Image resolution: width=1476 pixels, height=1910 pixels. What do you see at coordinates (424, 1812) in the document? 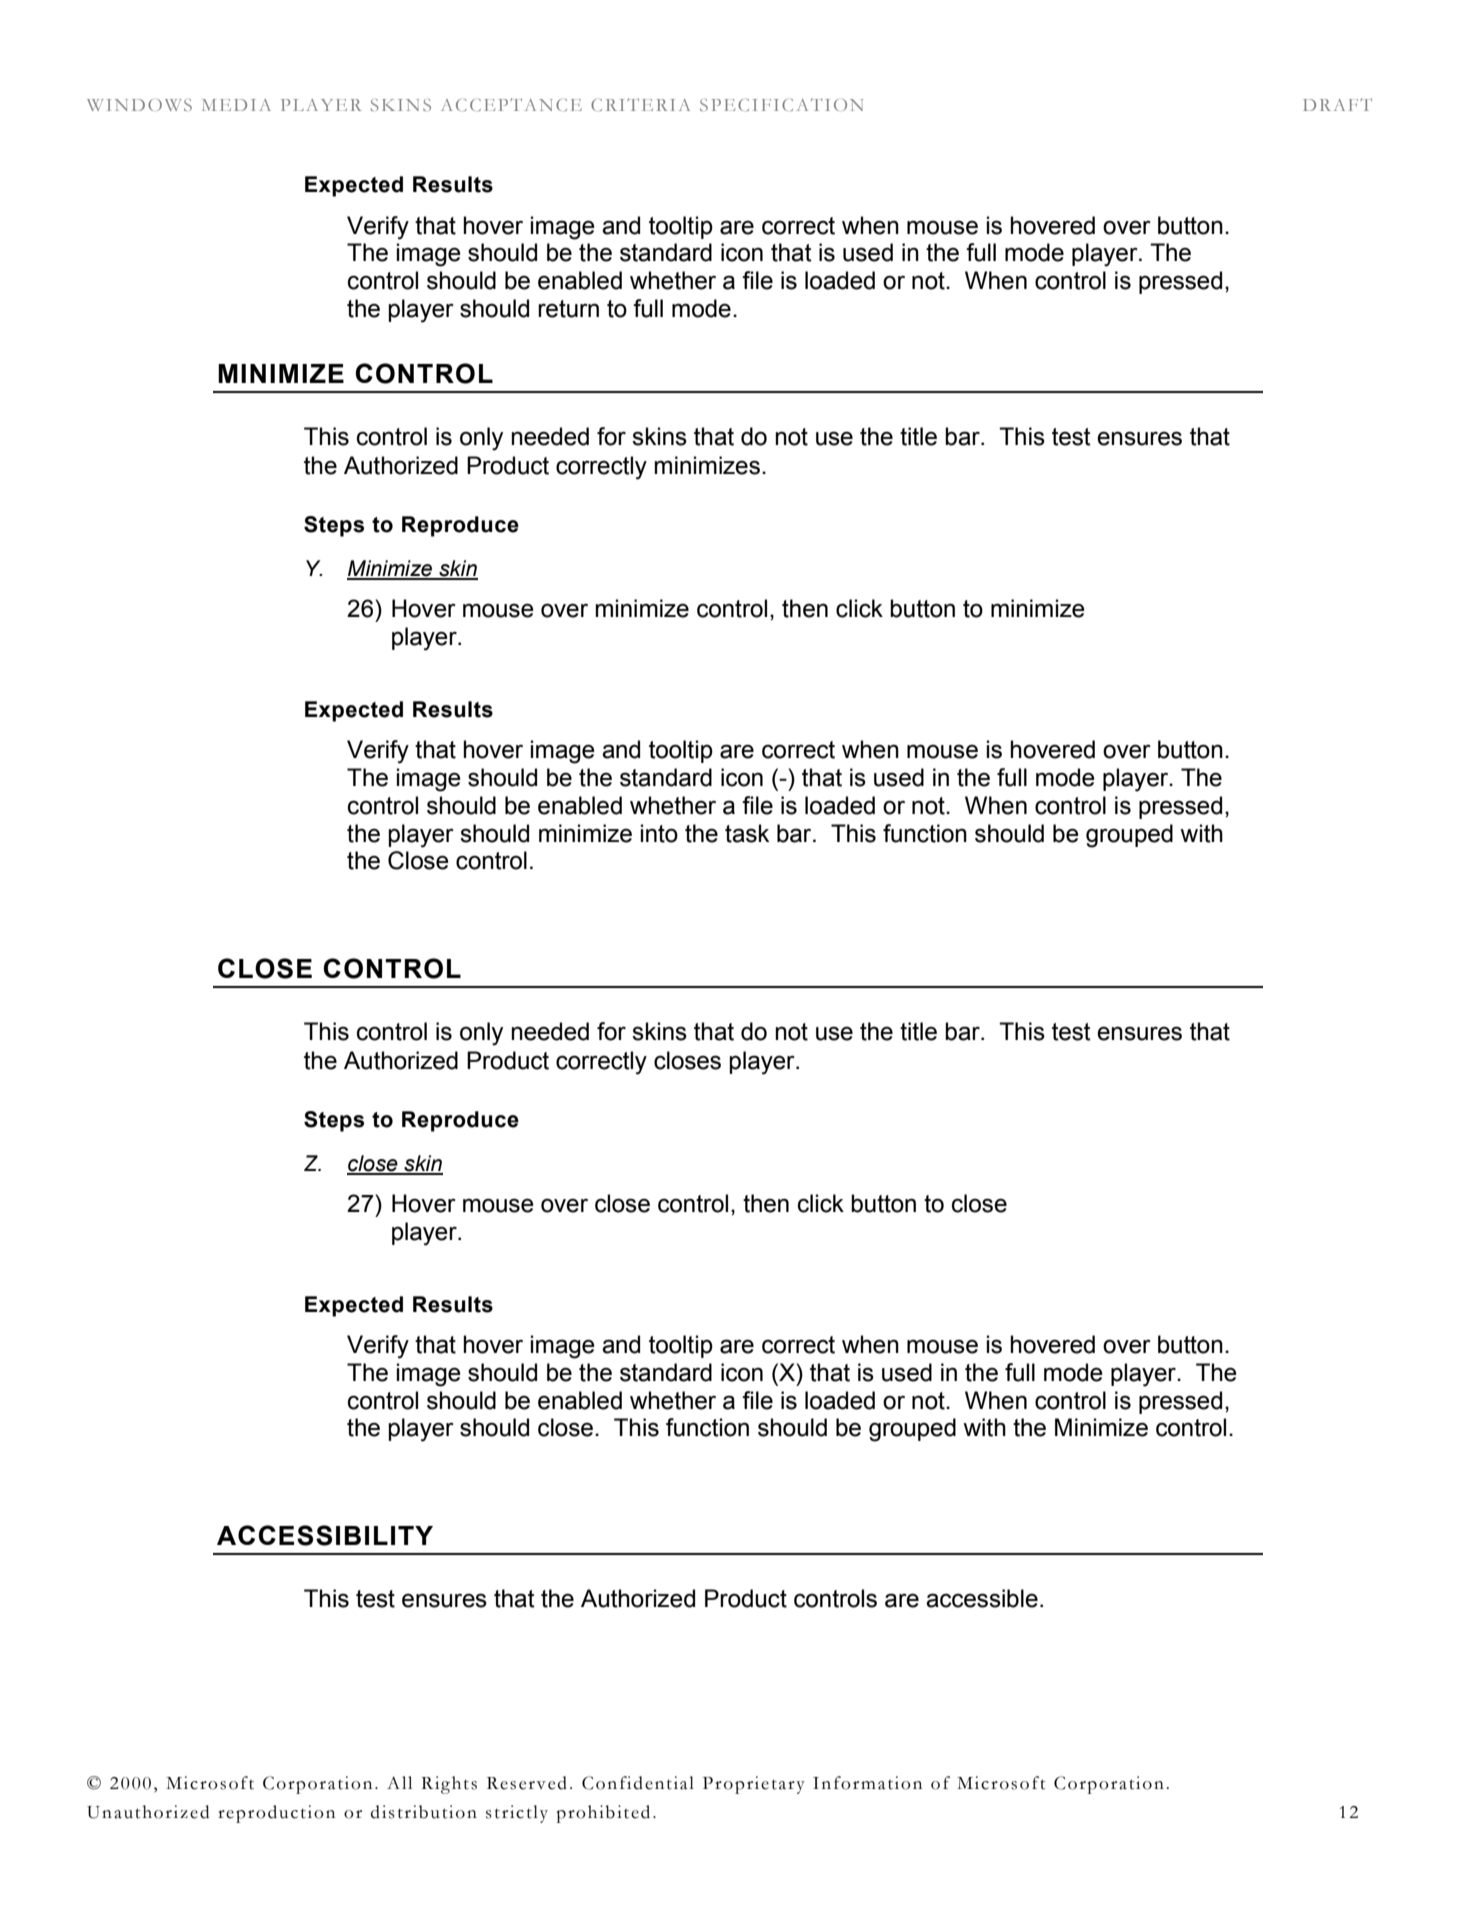
I see `distribution` at bounding box center [424, 1812].
